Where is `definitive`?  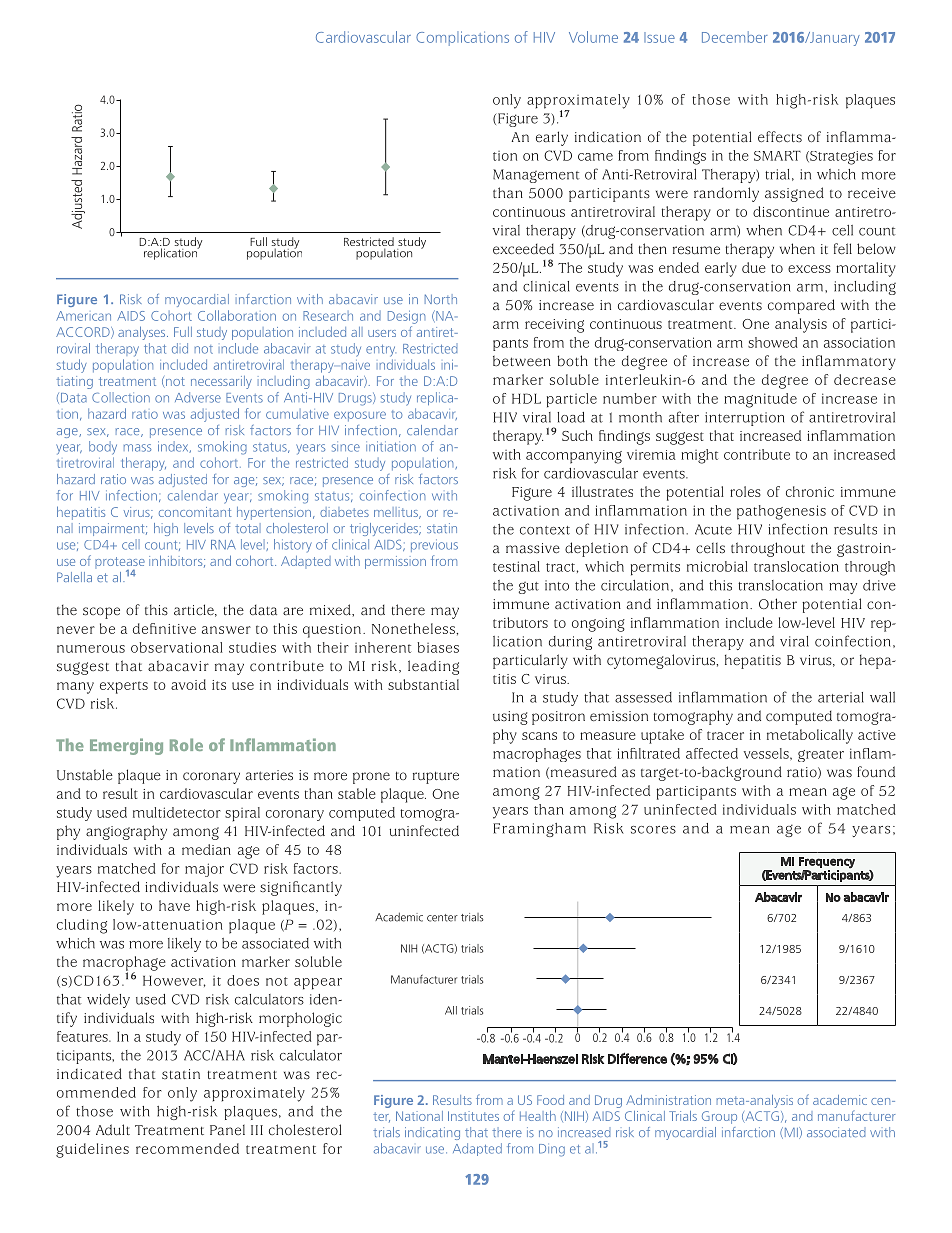 definitive is located at coordinates (164, 628).
